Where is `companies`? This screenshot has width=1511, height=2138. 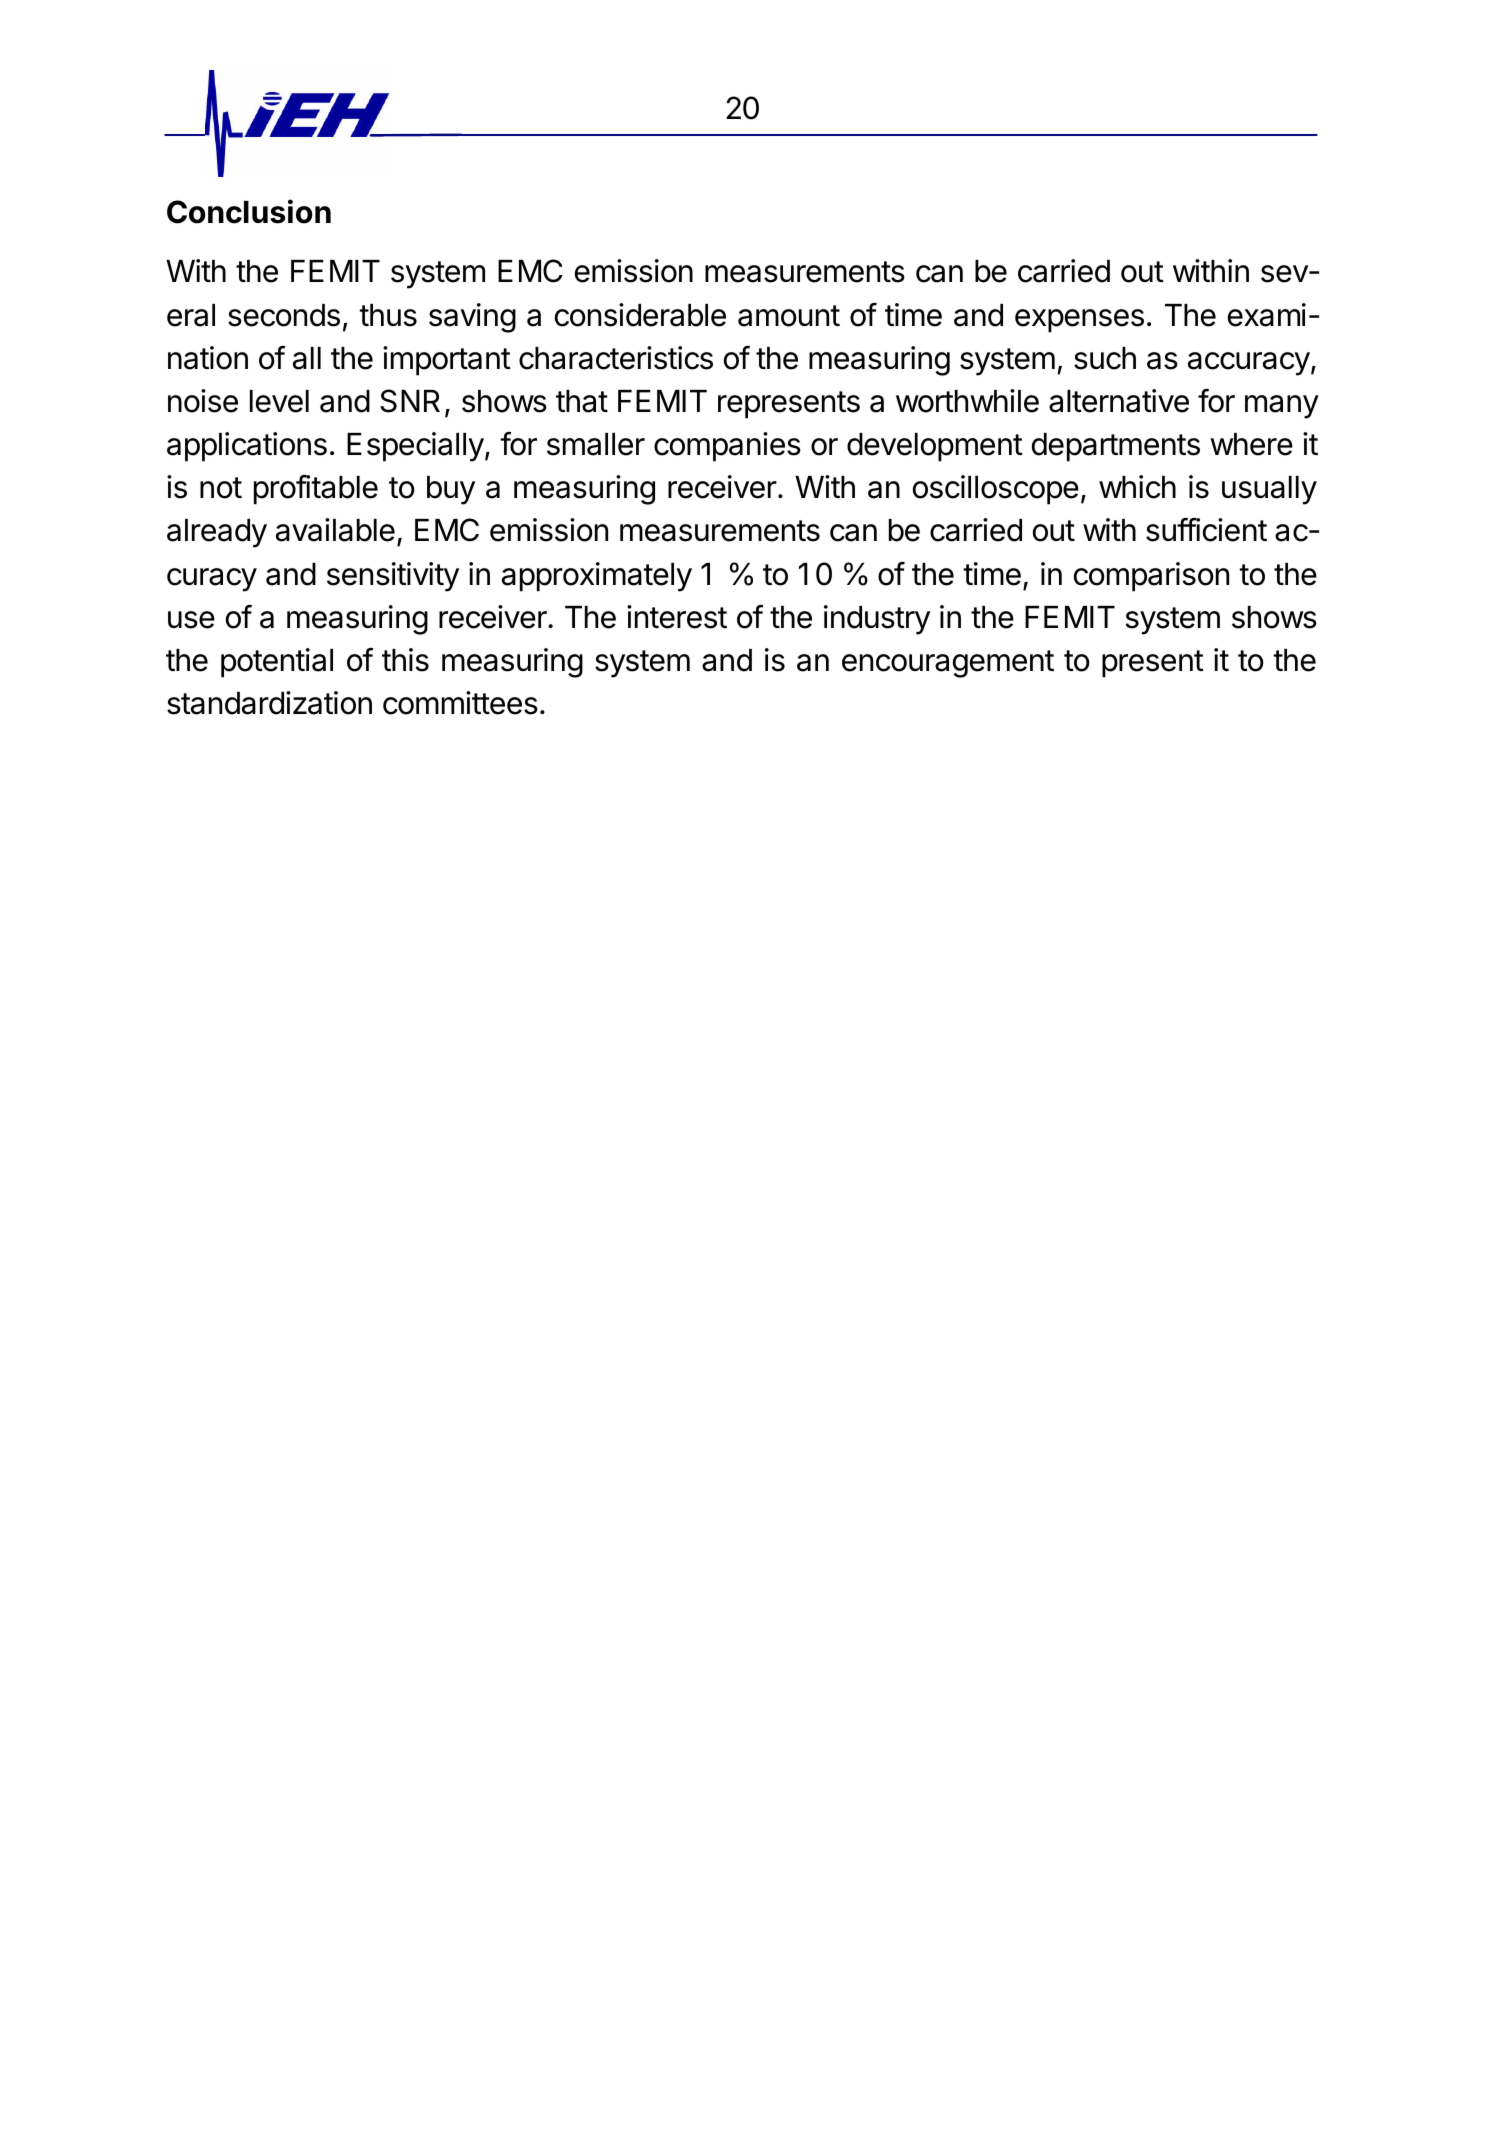
companies is located at coordinates (727, 447).
